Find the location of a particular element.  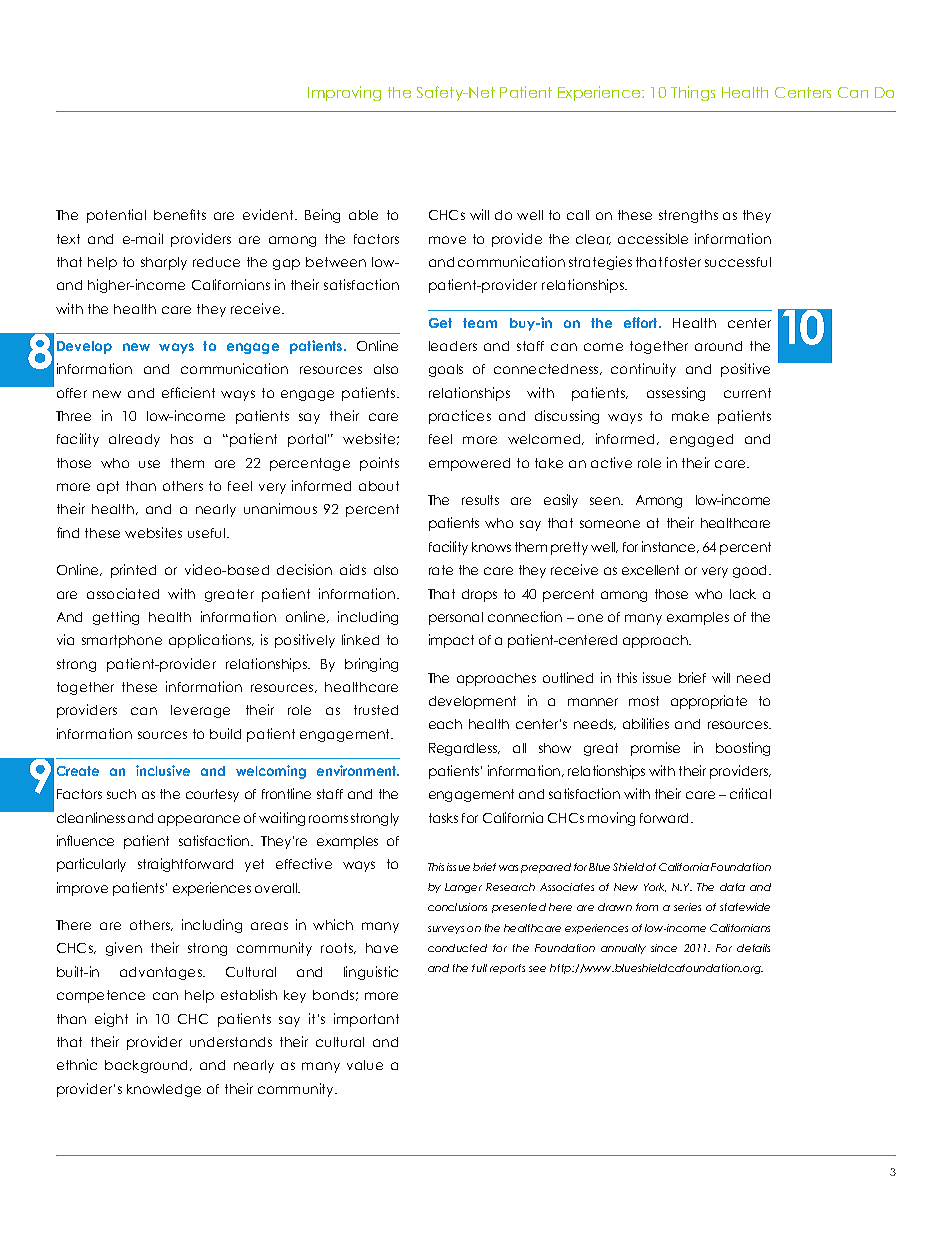

promise is located at coordinates (655, 749).
